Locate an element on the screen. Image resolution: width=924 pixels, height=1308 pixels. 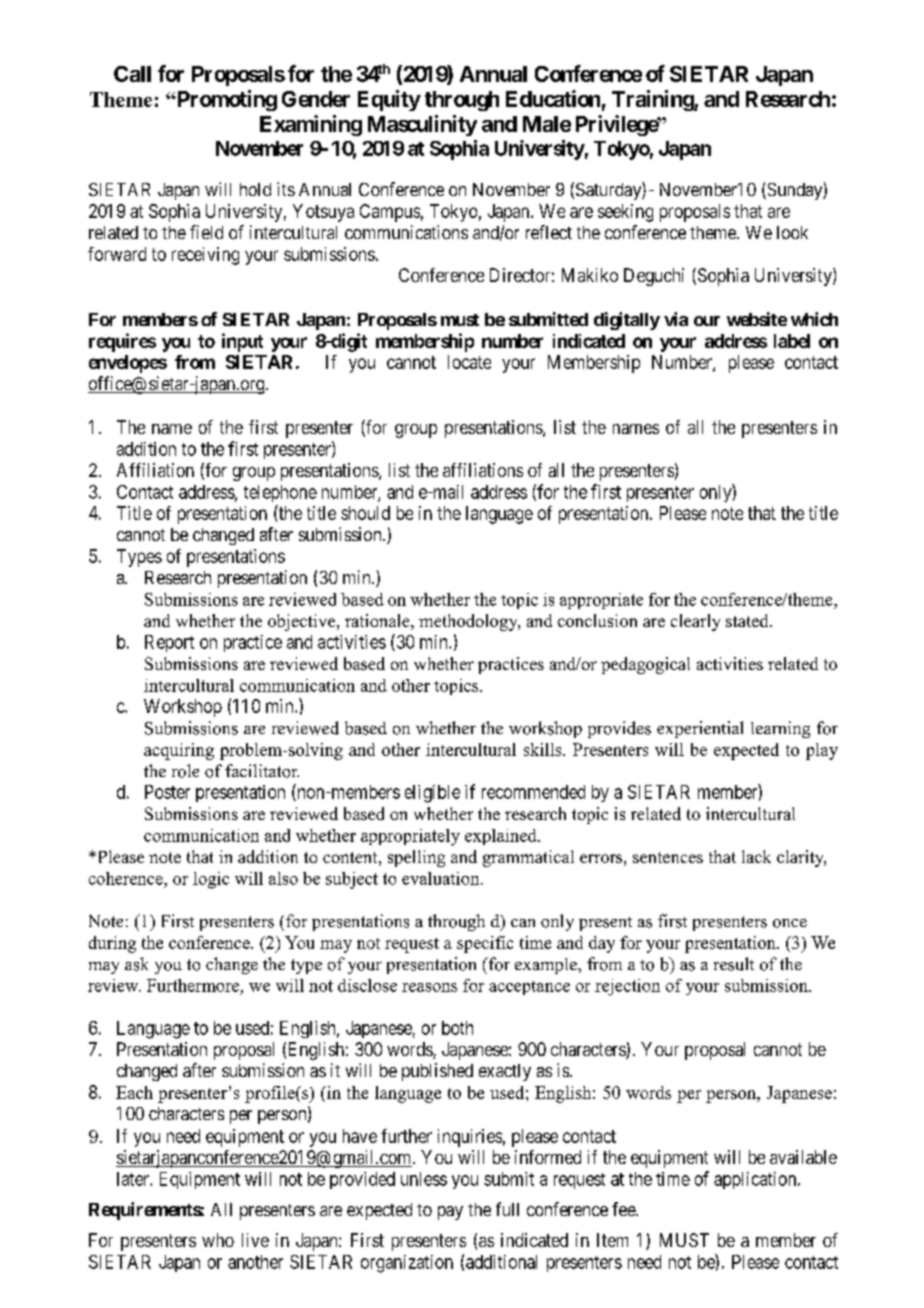
skills is located at coordinates (544, 749).
